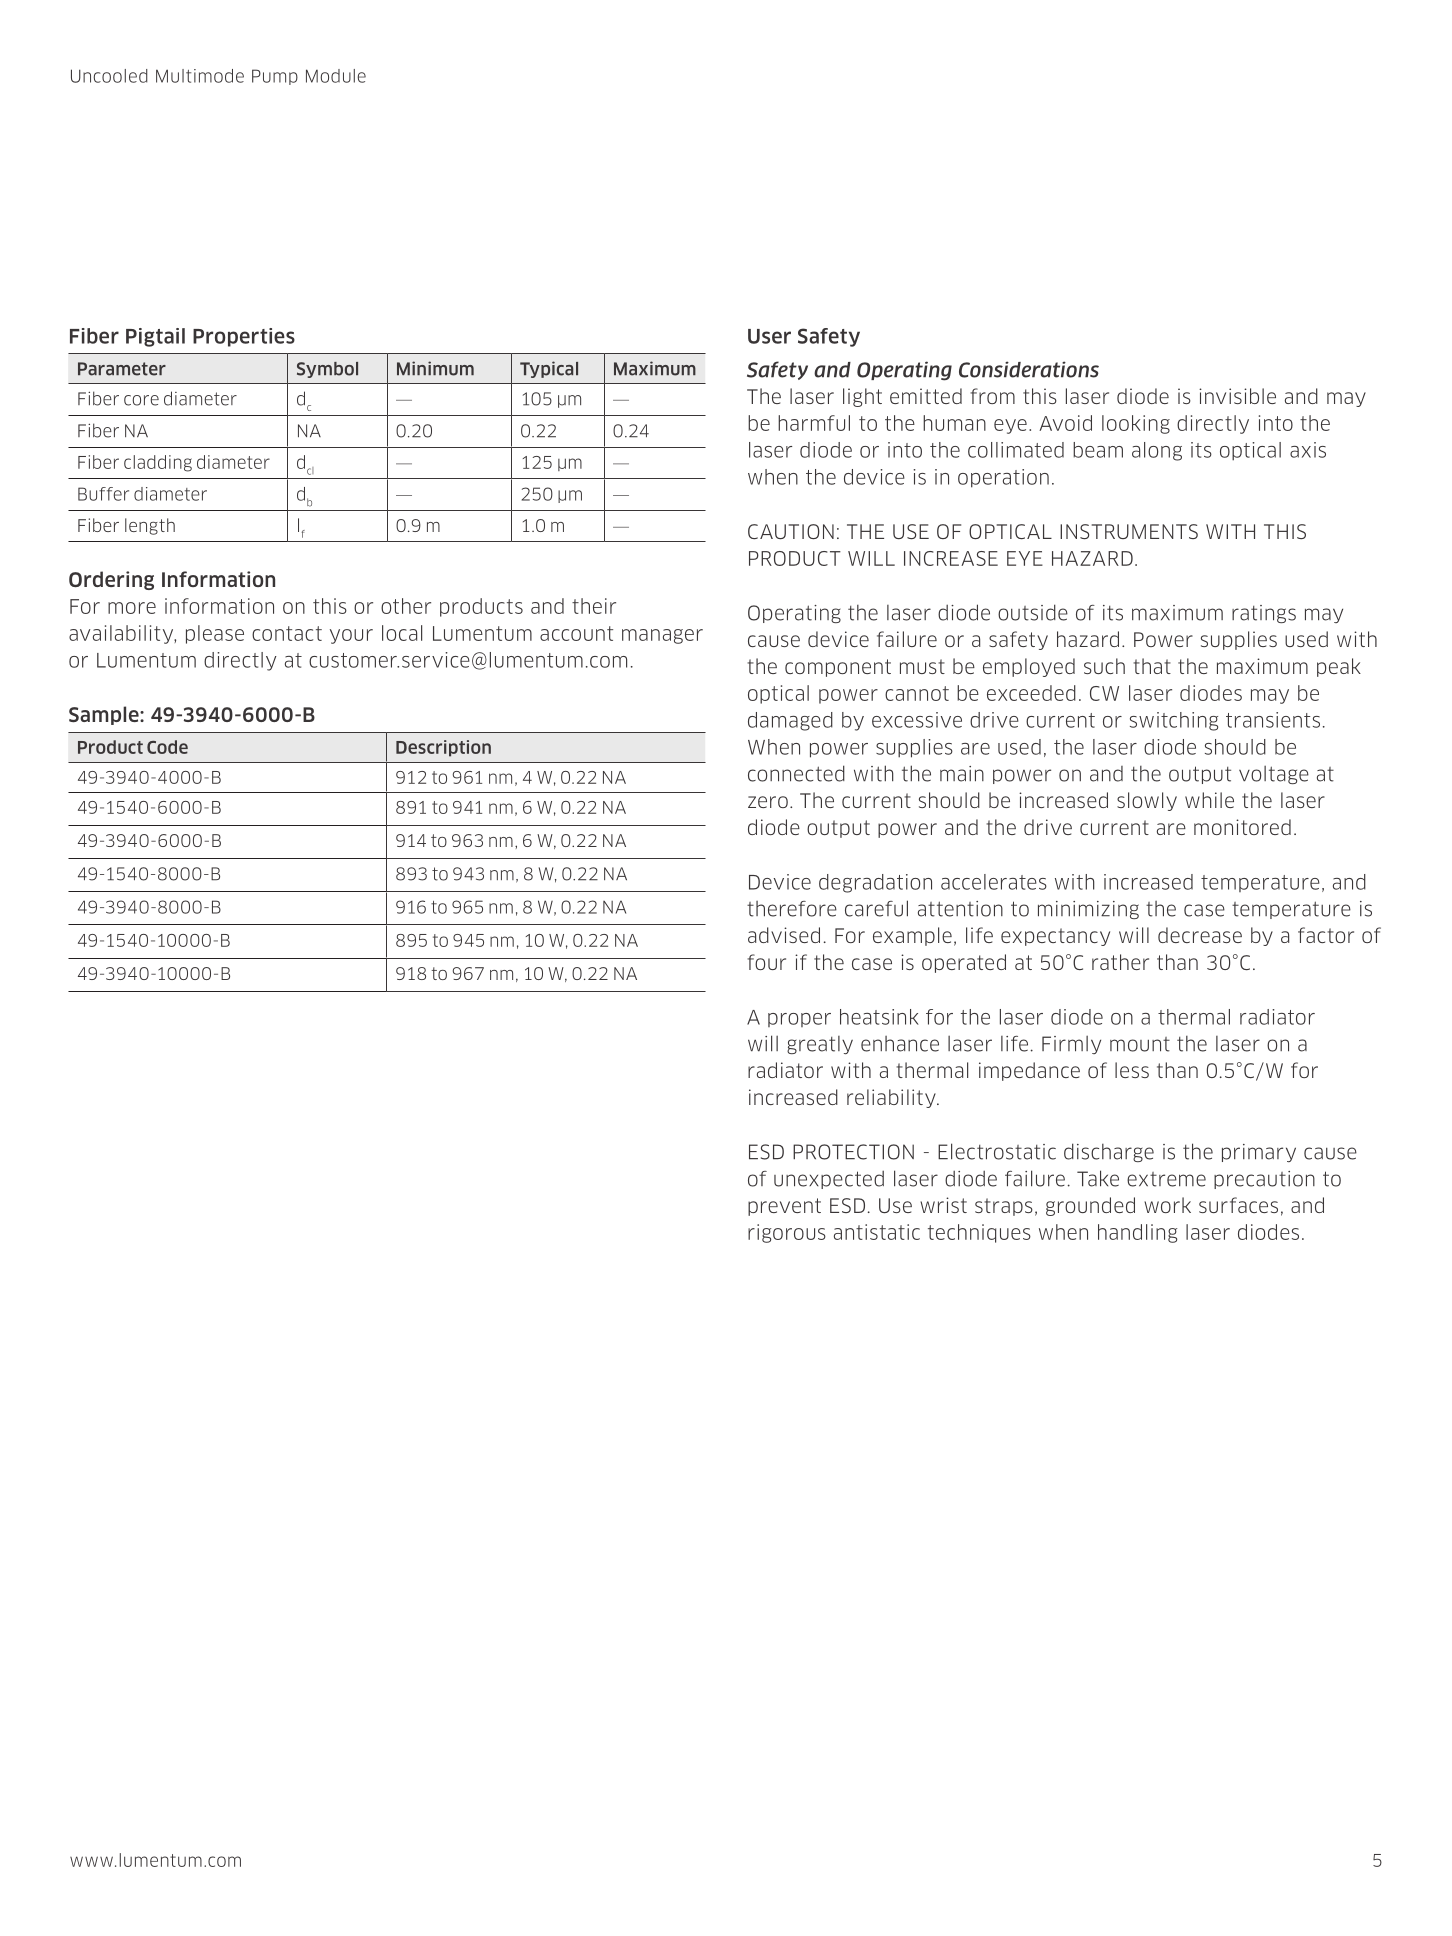  What do you see at coordinates (662, 636) in the image?
I see `manager` at bounding box center [662, 636].
